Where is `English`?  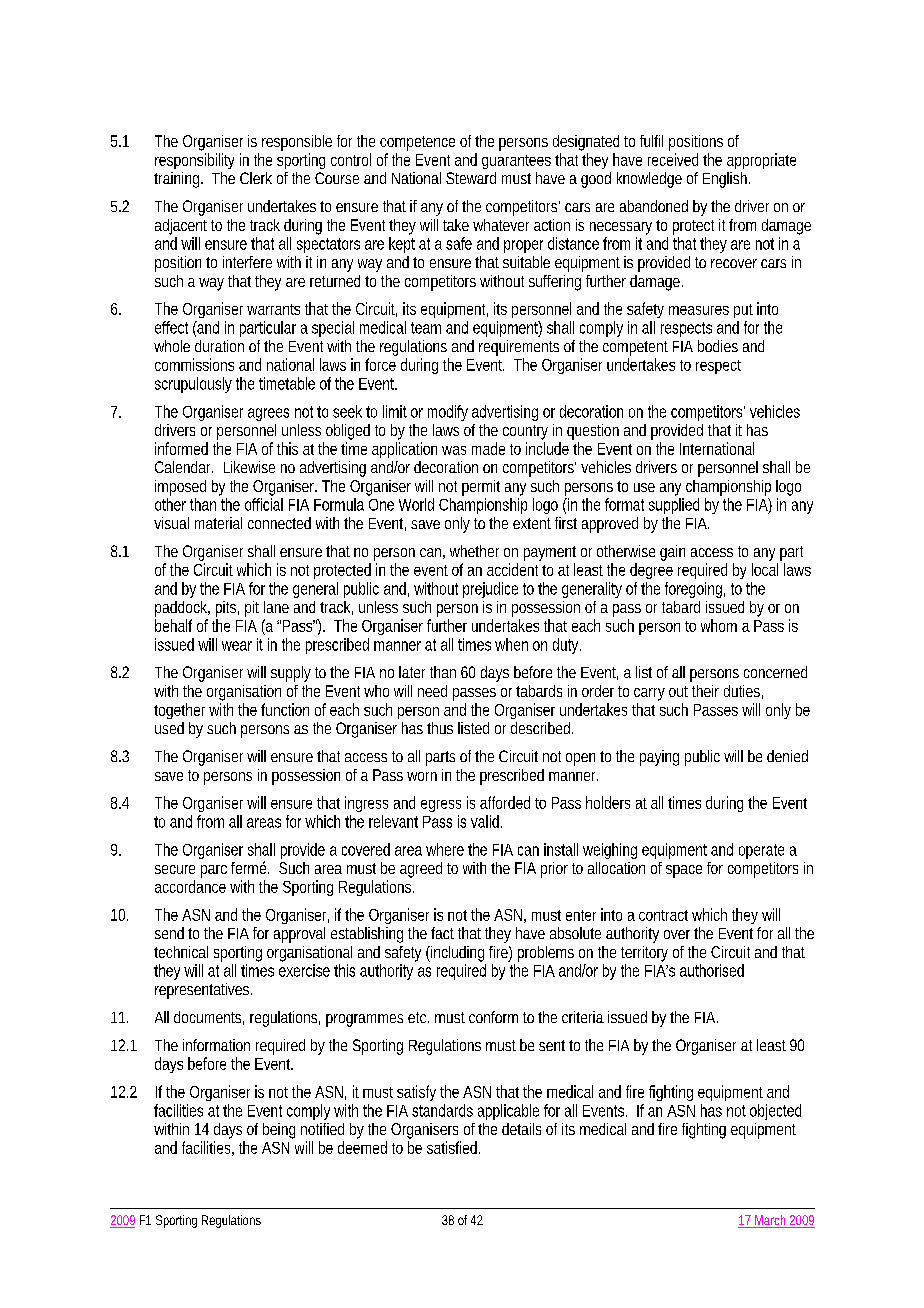 English is located at coordinates (726, 180).
